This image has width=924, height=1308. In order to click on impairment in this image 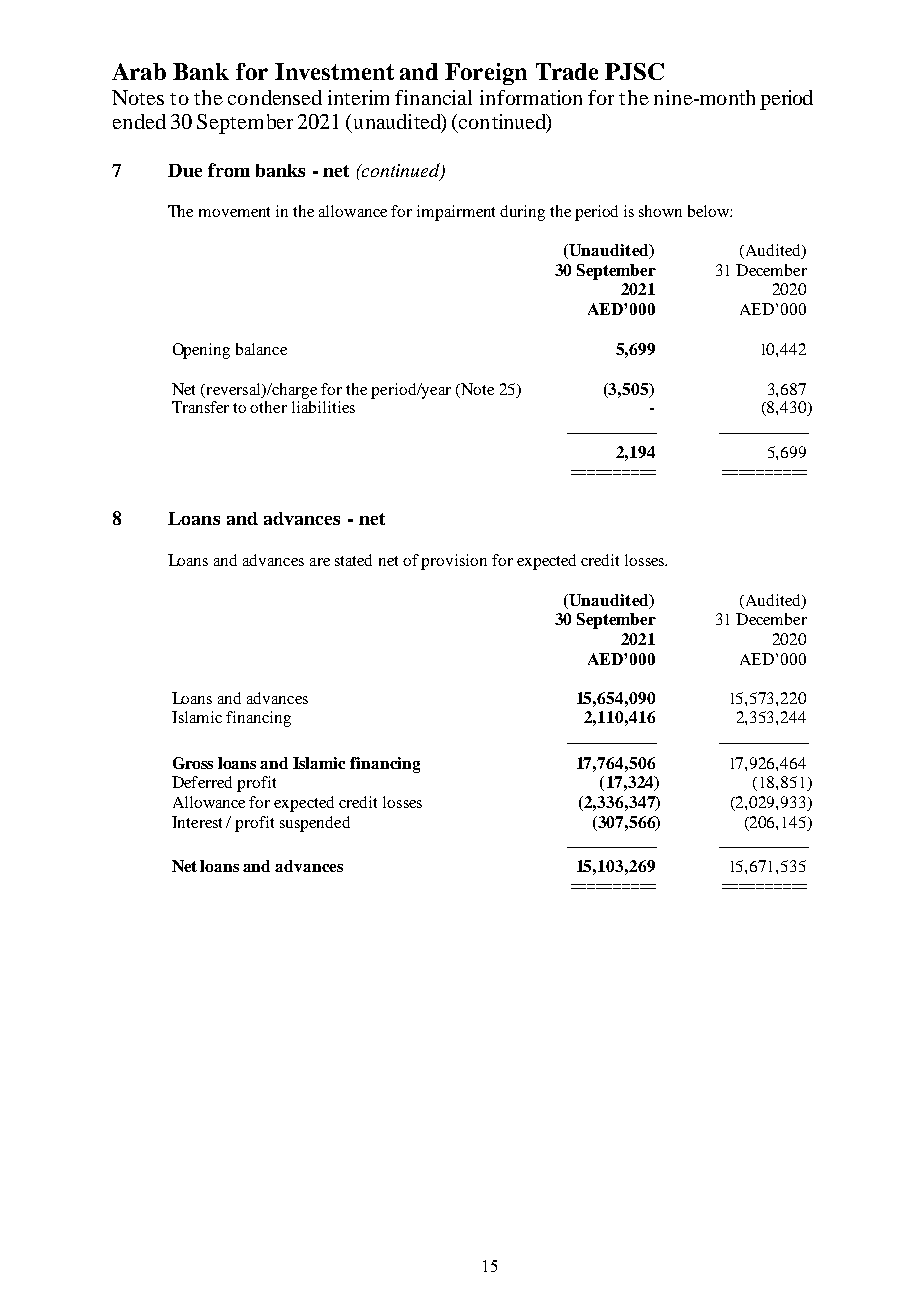, I will do `click(456, 213)`.
